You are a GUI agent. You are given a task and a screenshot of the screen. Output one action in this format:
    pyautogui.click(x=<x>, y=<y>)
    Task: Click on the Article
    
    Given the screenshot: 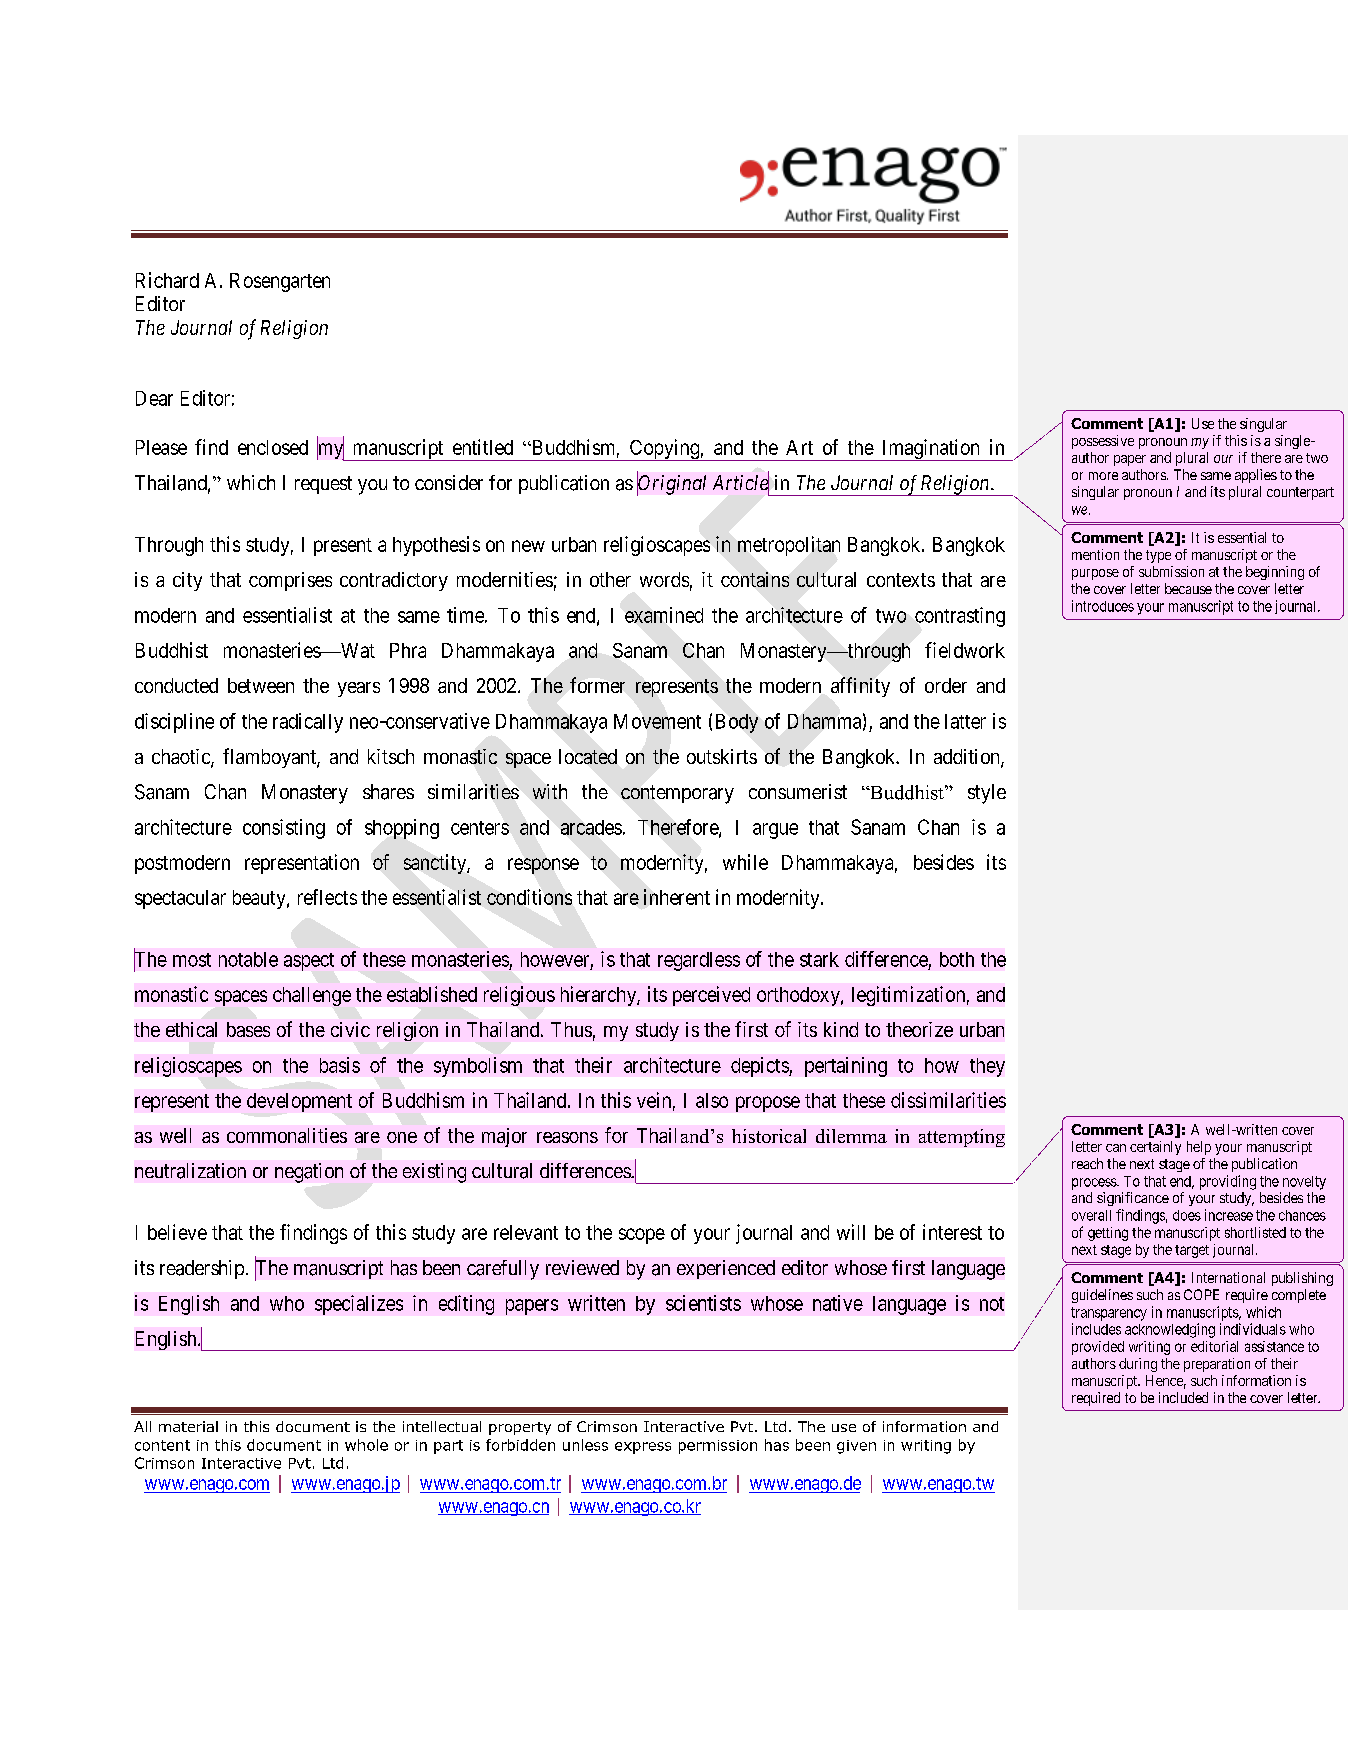 What is the action you would take?
    pyautogui.click(x=741, y=483)
